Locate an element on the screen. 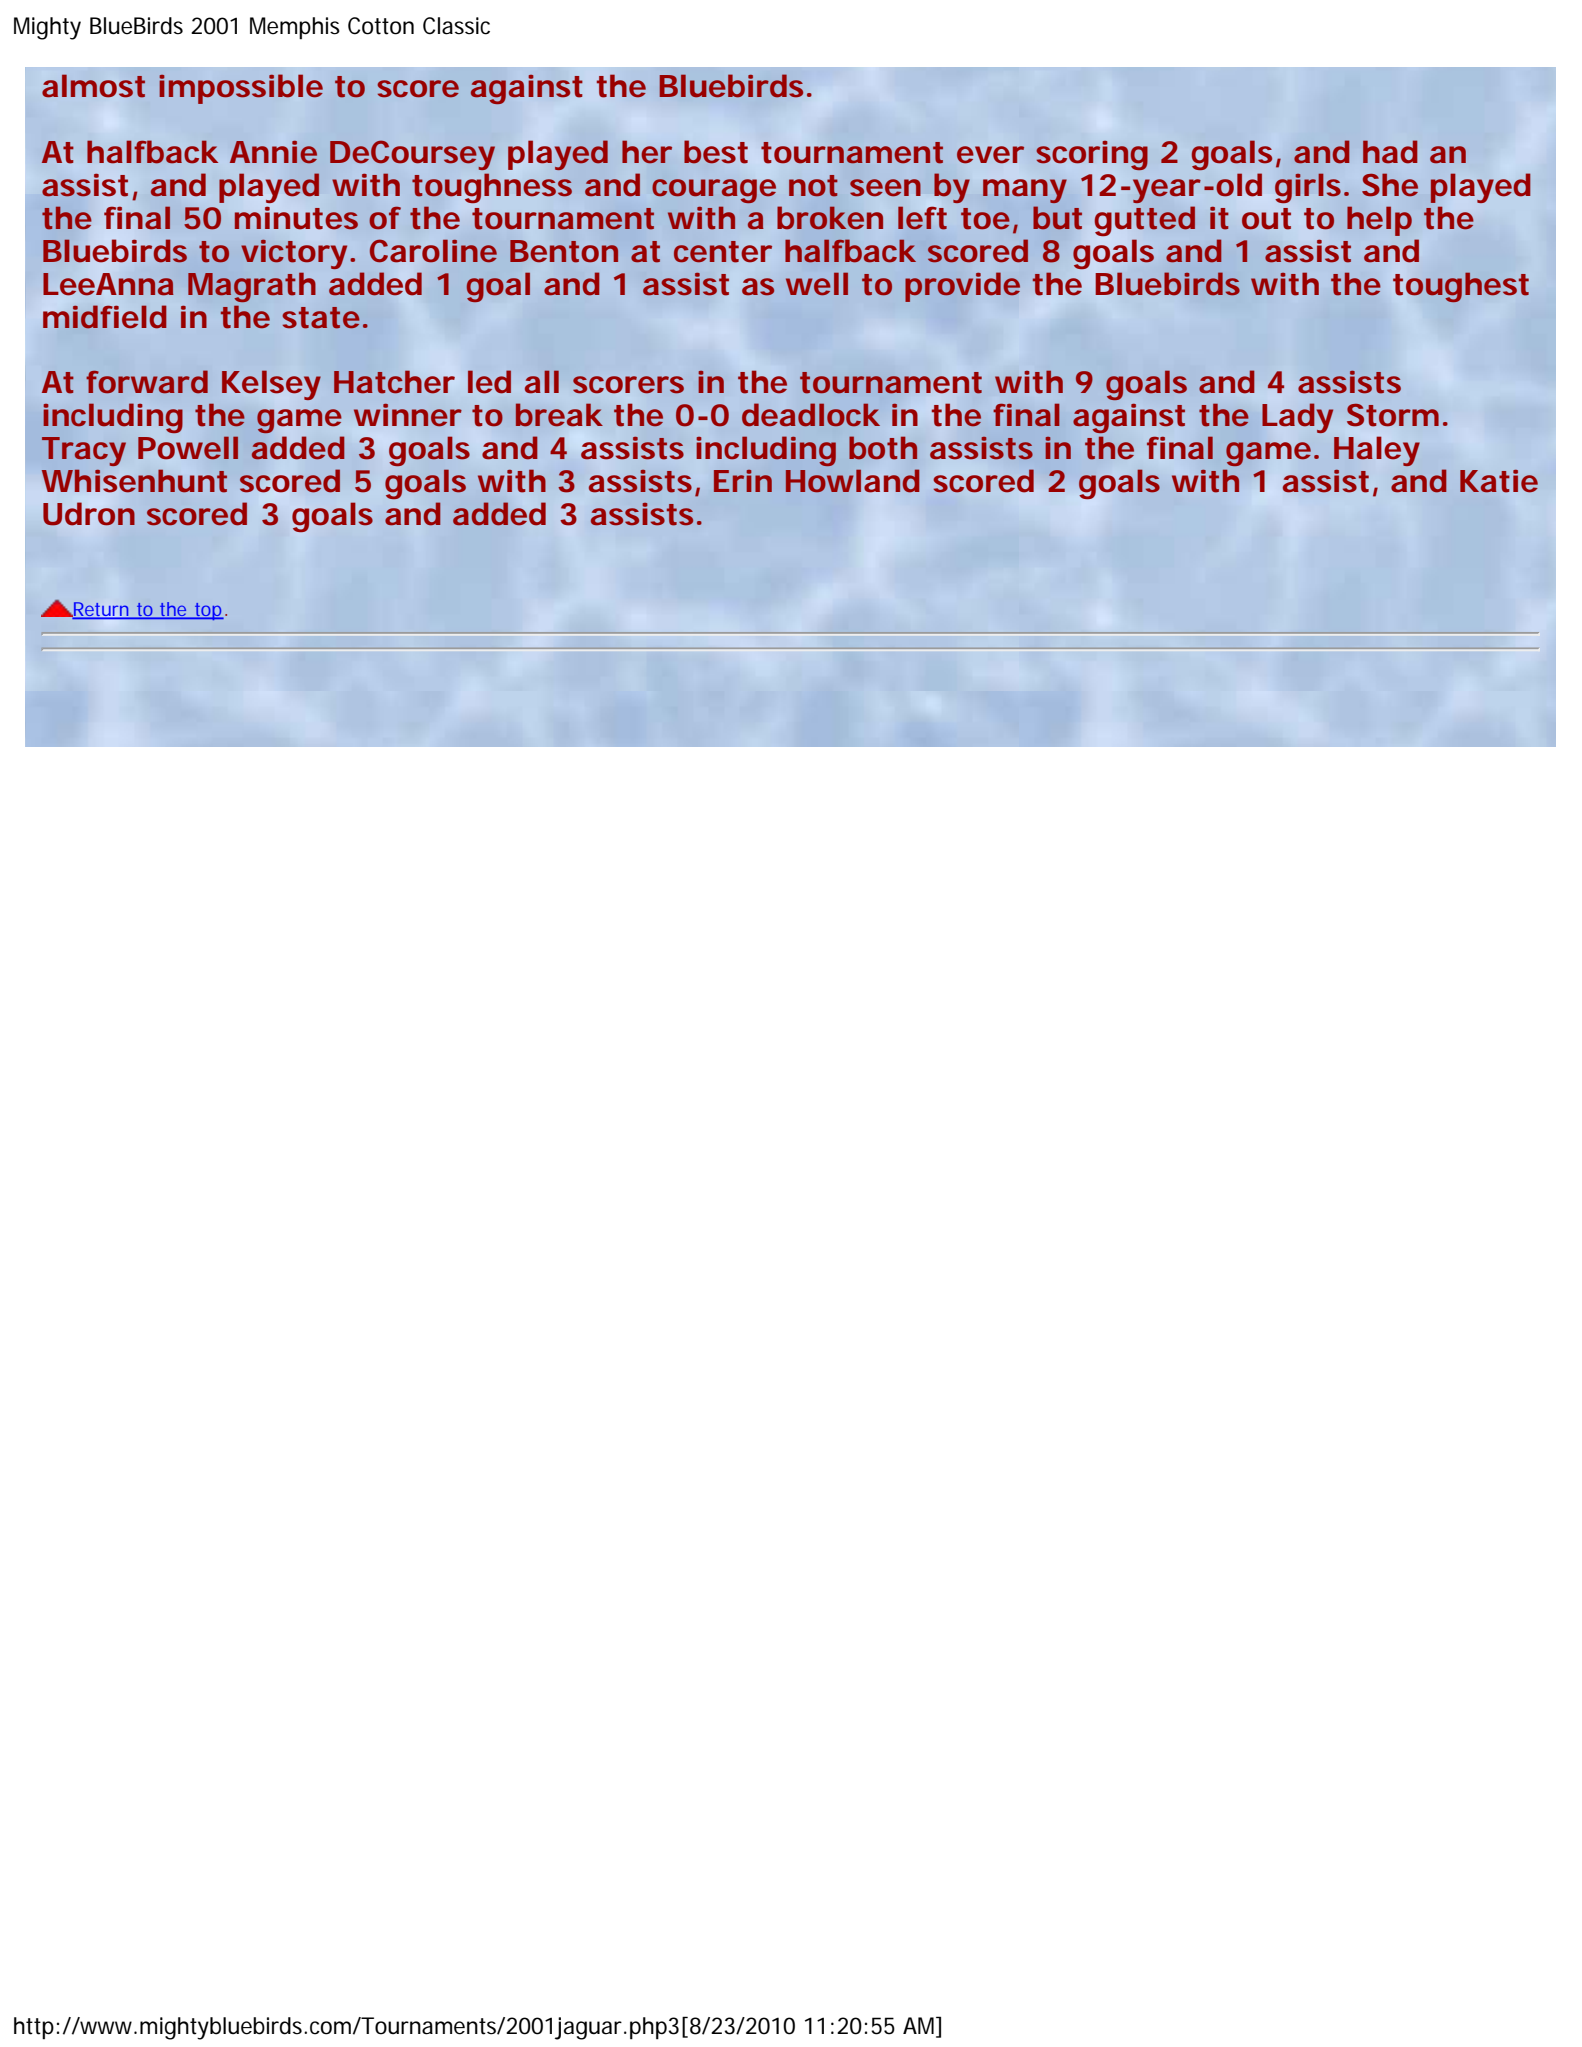 This screenshot has width=1582, height=2047. state is located at coordinates (321, 318).
